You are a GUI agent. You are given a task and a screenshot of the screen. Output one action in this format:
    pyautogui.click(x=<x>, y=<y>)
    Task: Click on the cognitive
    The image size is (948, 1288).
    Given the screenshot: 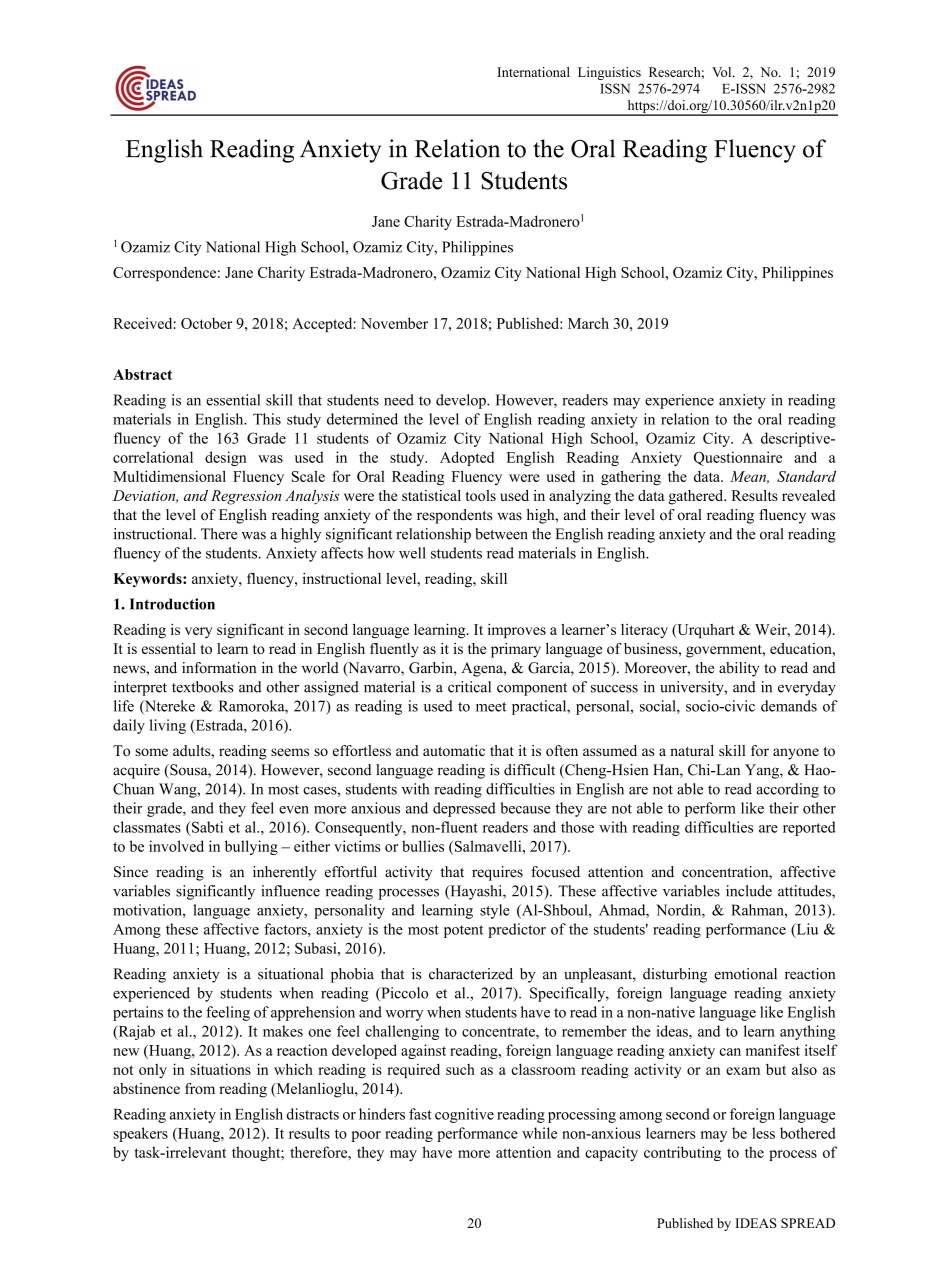 What is the action you would take?
    pyautogui.click(x=464, y=1115)
